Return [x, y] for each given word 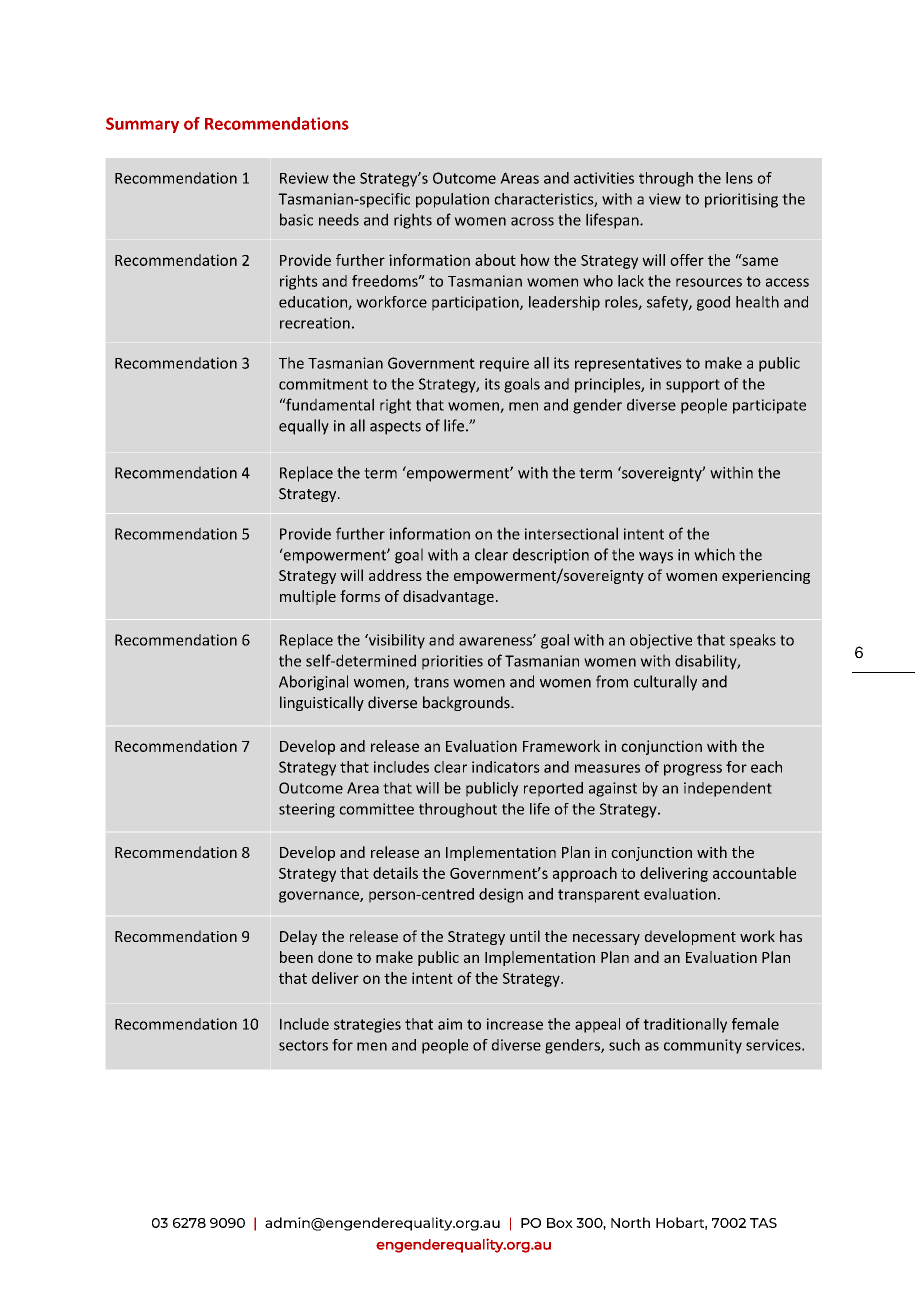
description [551, 556]
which [714, 554]
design [501, 895]
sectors [303, 1045]
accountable [754, 873]
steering [307, 810]
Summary [142, 125]
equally [304, 427]
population [452, 200]
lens [739, 178]
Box [560, 1223]
